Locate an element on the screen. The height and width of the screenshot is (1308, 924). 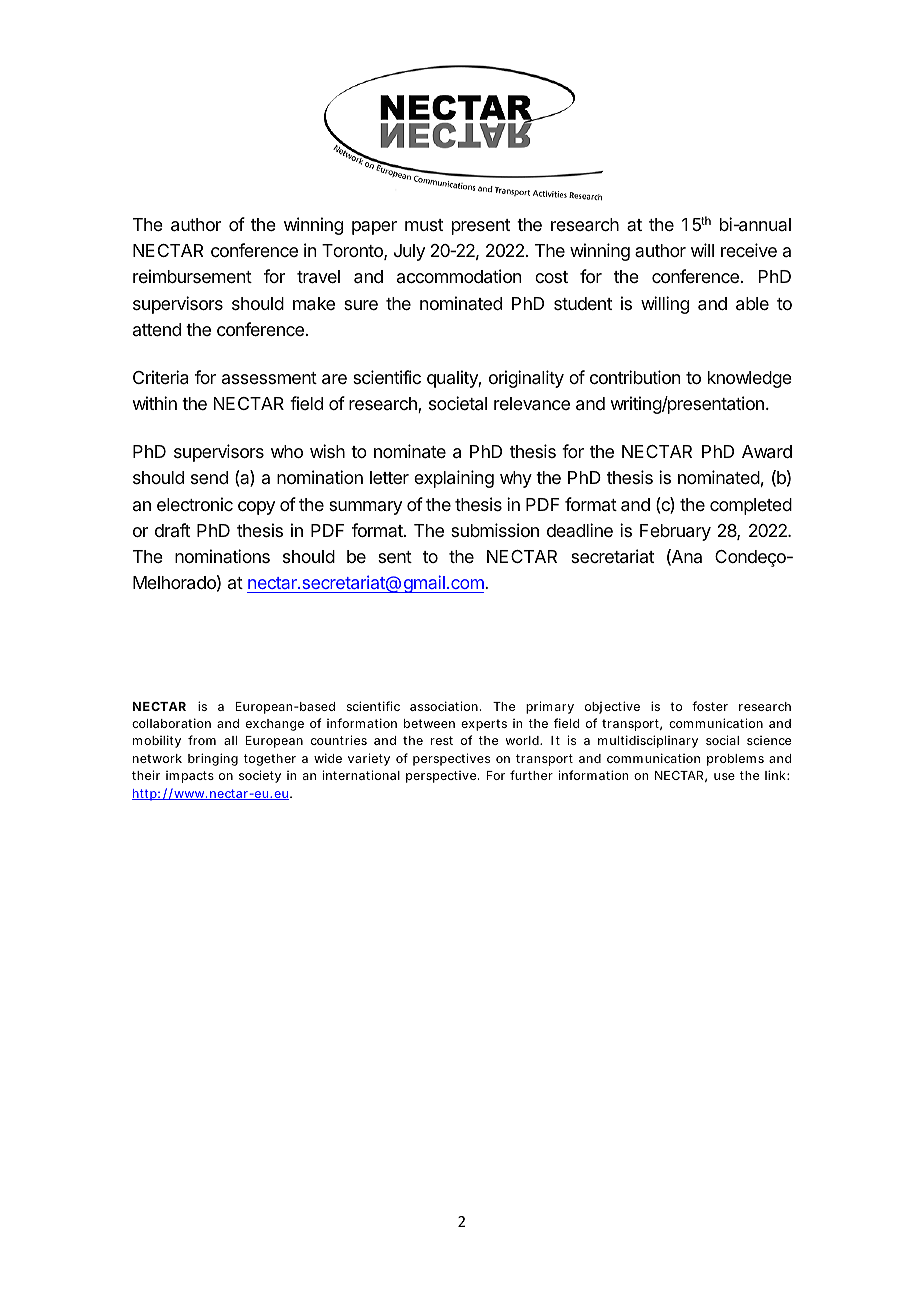
bringing is located at coordinates (213, 759).
